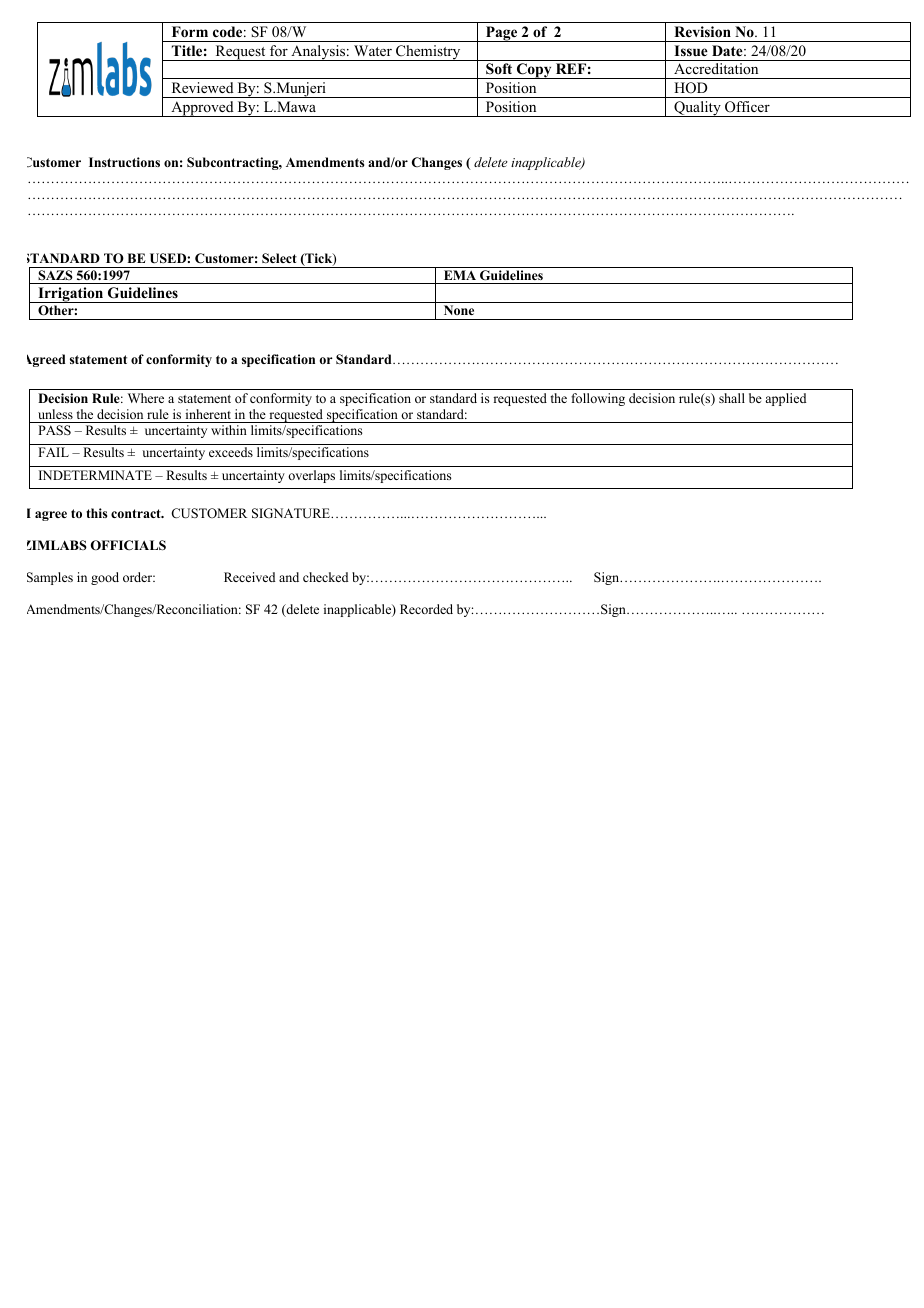  I want to click on applied, so click(786, 399).
